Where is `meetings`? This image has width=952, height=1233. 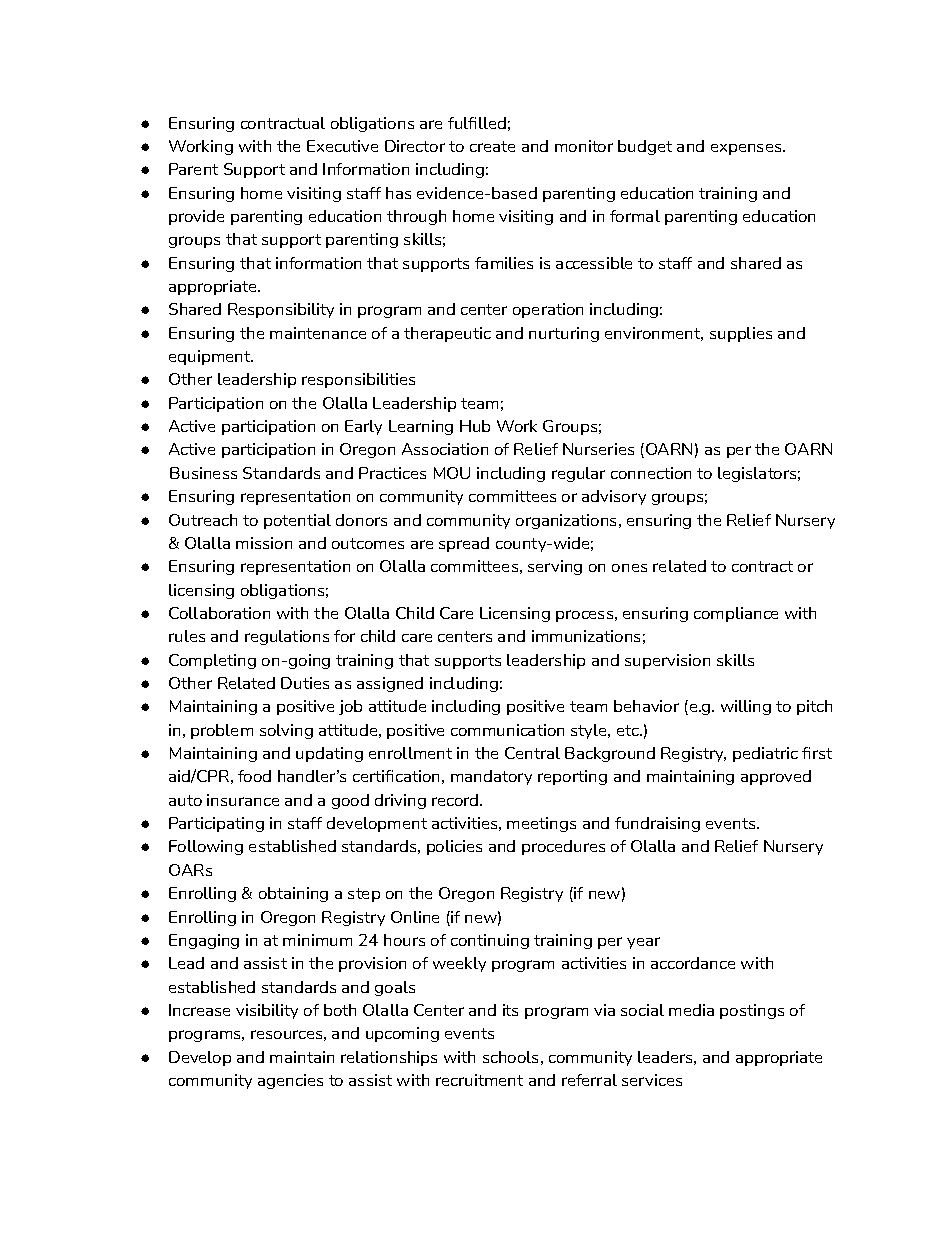
meetings is located at coordinates (541, 824).
